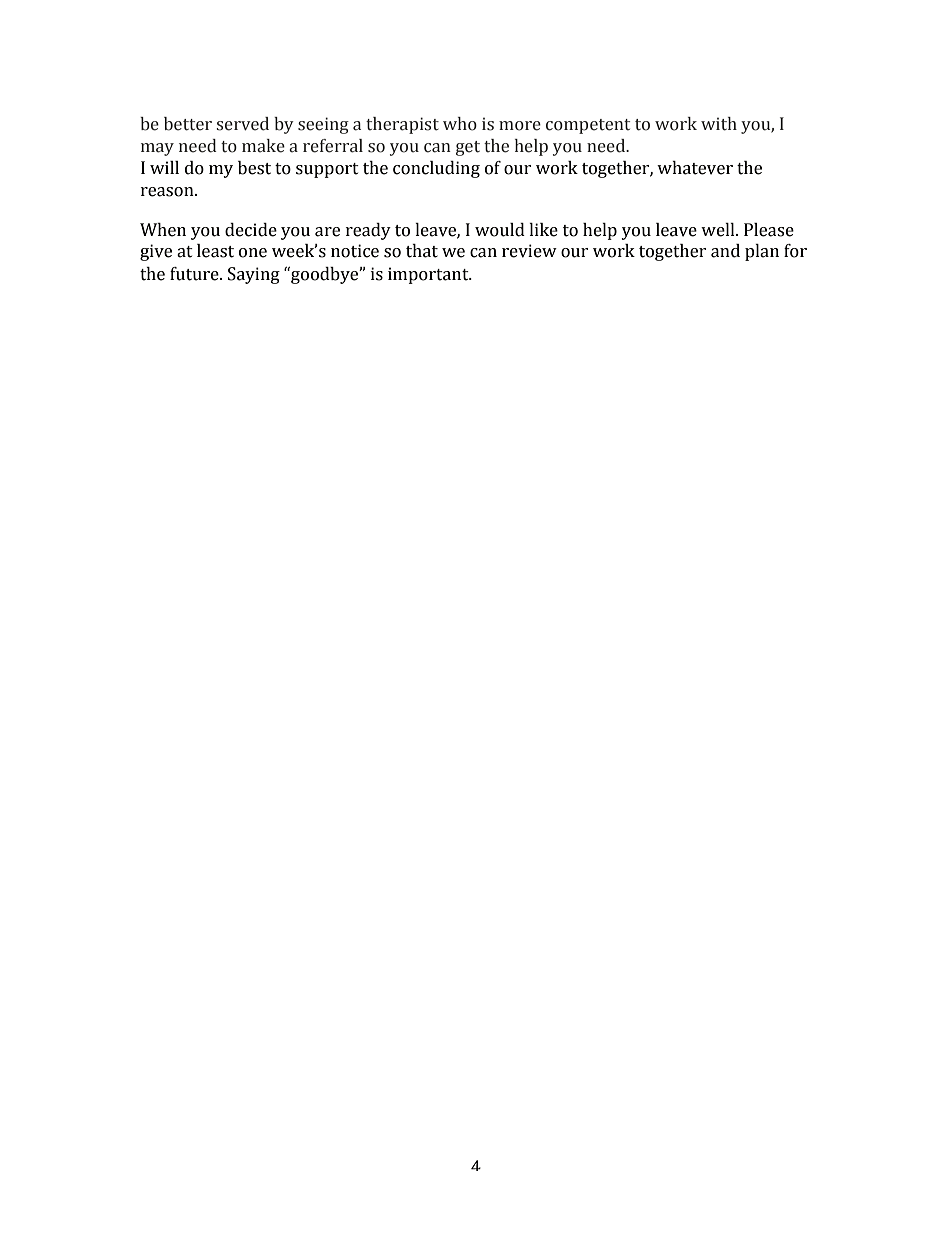 The height and width of the image is (1233, 952). What do you see at coordinates (719, 230) in the image?
I see `well` at bounding box center [719, 230].
